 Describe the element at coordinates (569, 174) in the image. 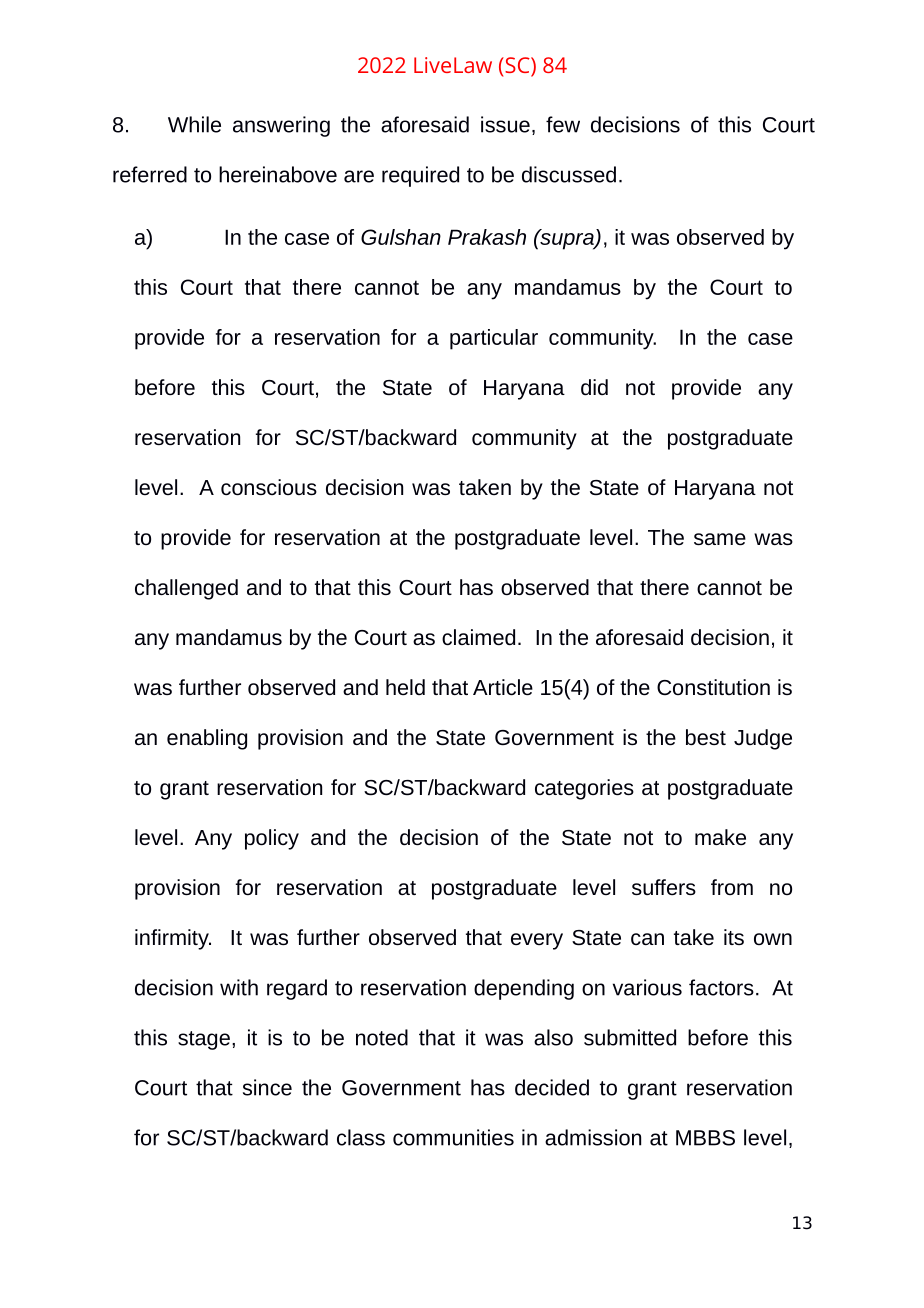

I see `discussed` at that location.
